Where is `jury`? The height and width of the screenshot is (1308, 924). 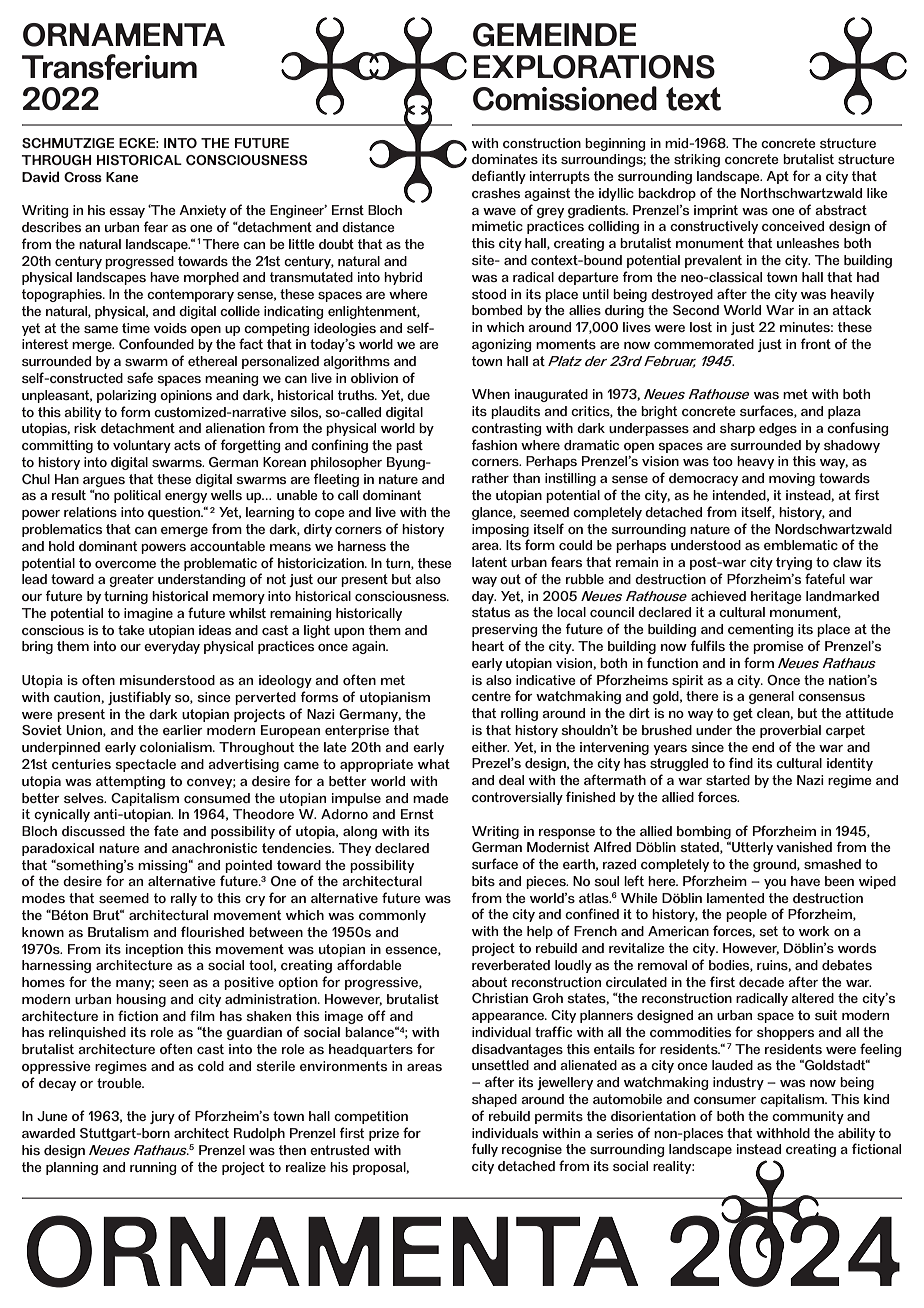 jury is located at coordinates (162, 1117).
